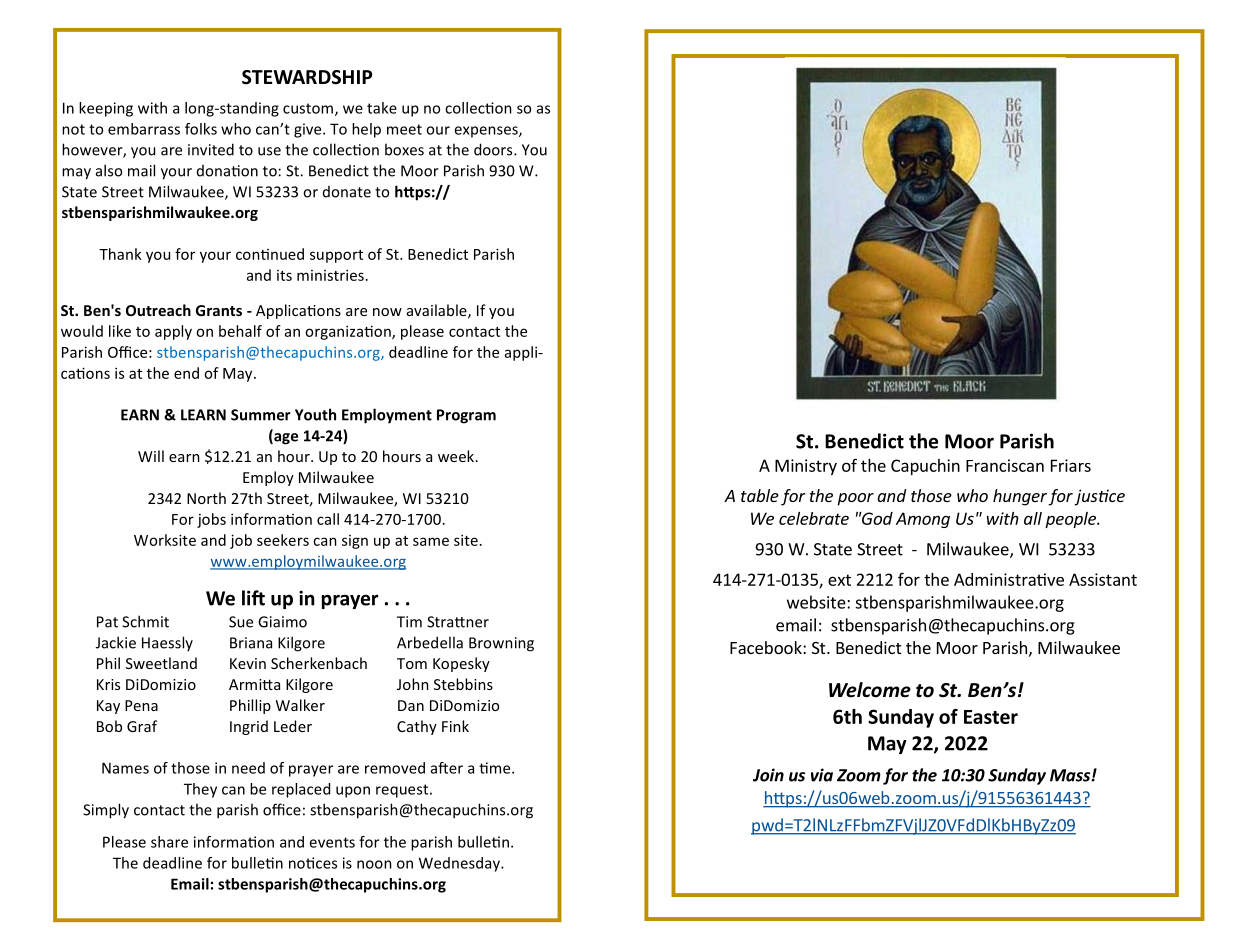  What do you see at coordinates (494, 149) in the page?
I see `doors` at bounding box center [494, 149].
